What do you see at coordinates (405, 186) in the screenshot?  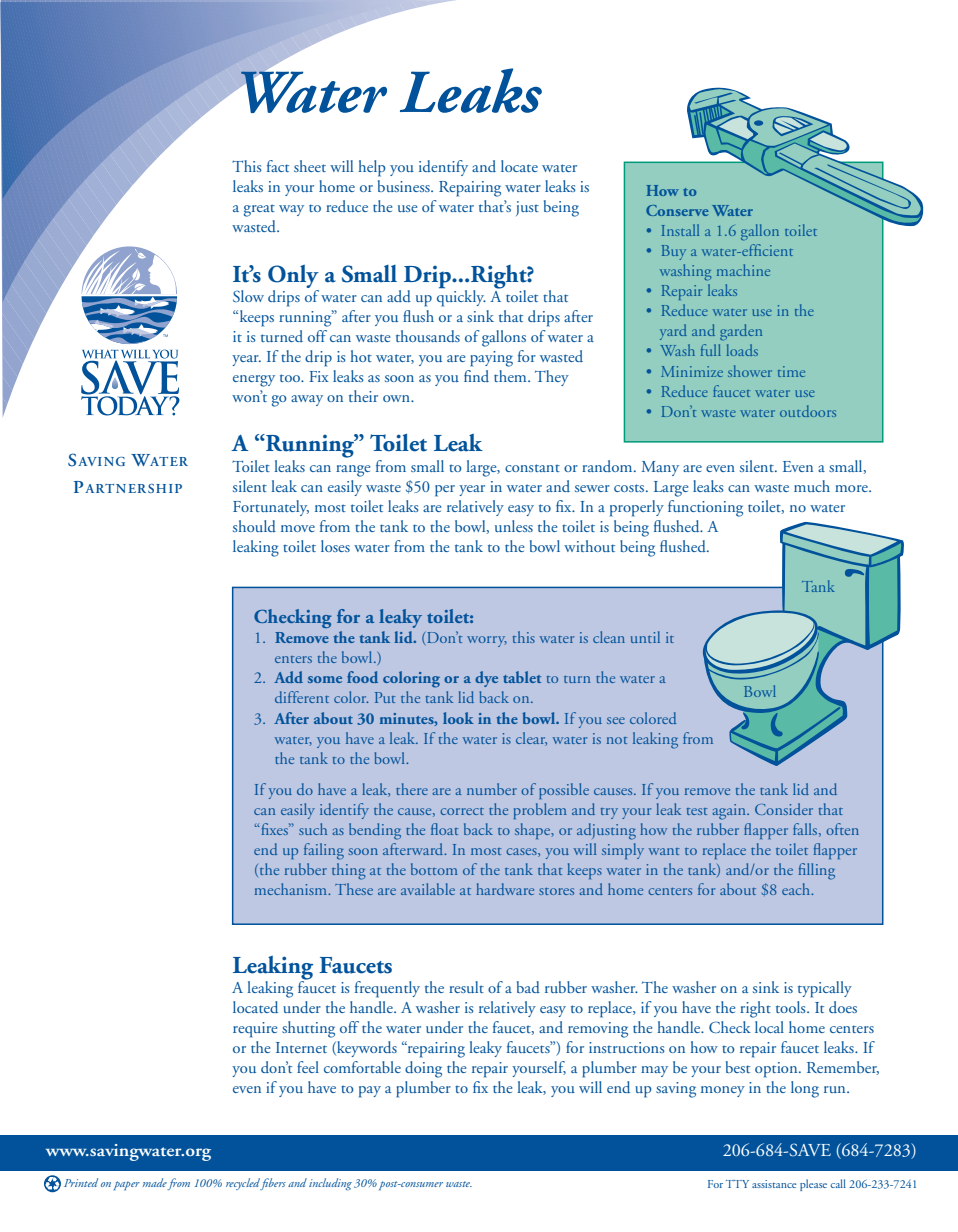 I see `business` at bounding box center [405, 186].
